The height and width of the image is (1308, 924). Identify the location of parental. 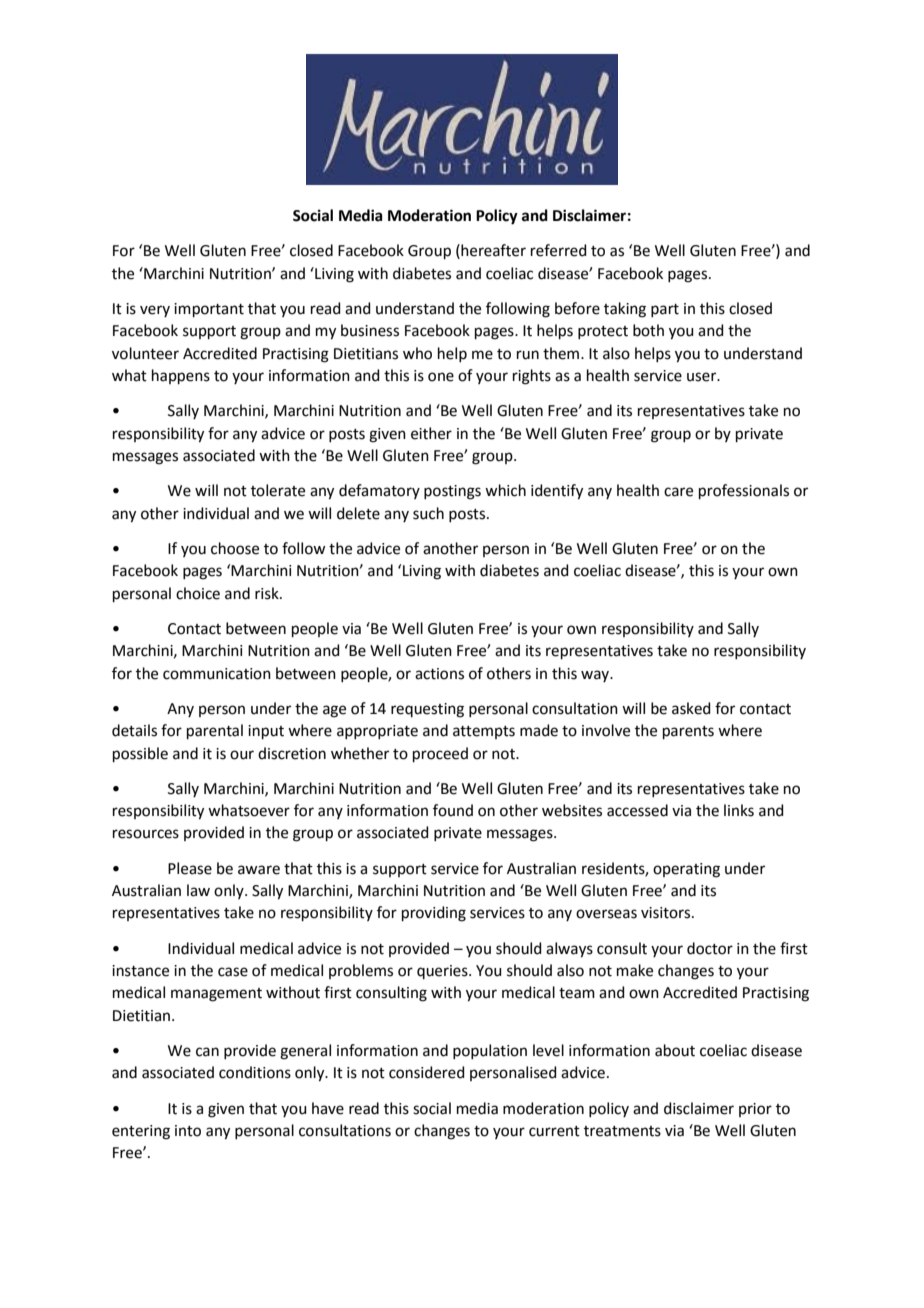
(215, 731).
